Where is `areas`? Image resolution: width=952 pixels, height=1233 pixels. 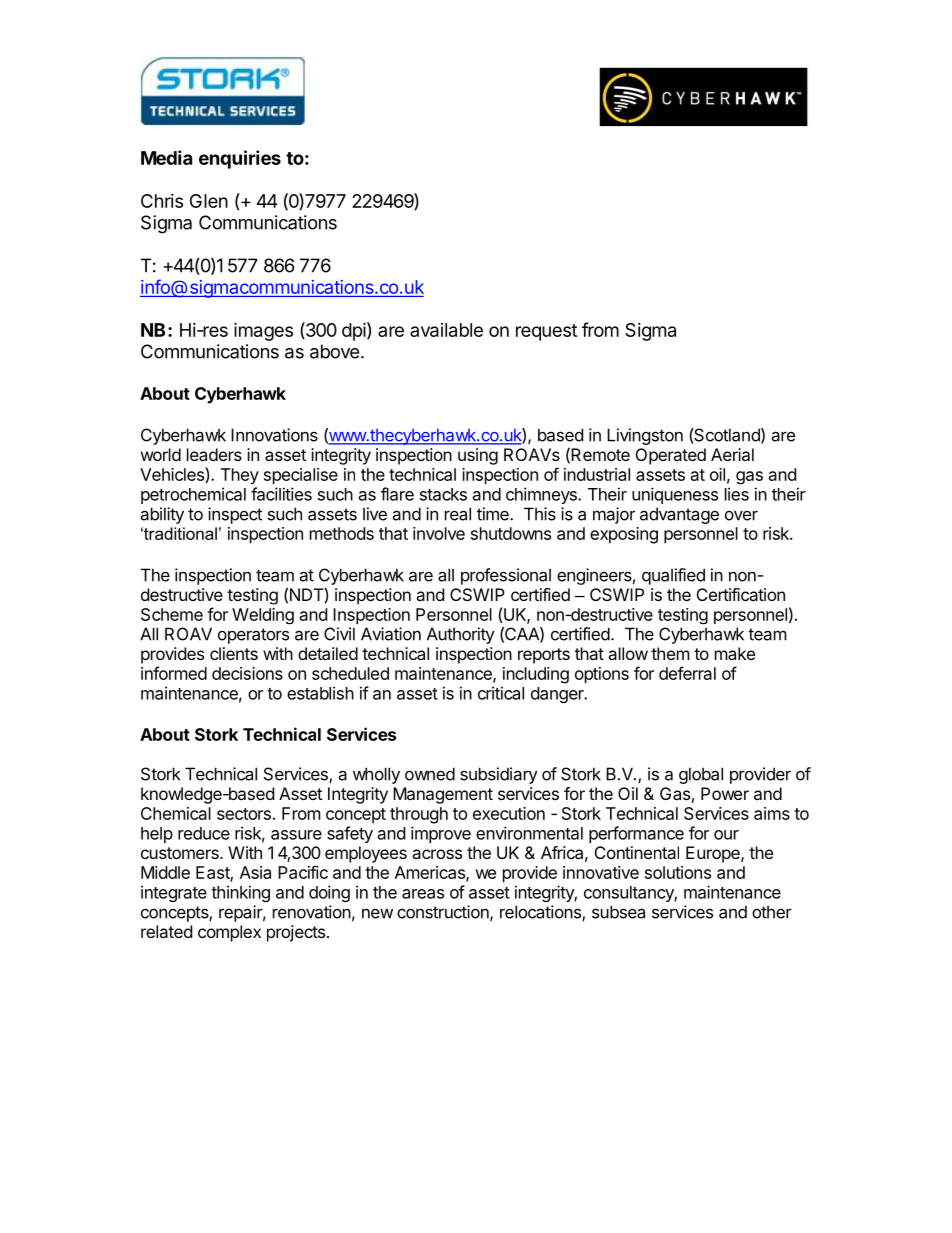 areas is located at coordinates (423, 894).
